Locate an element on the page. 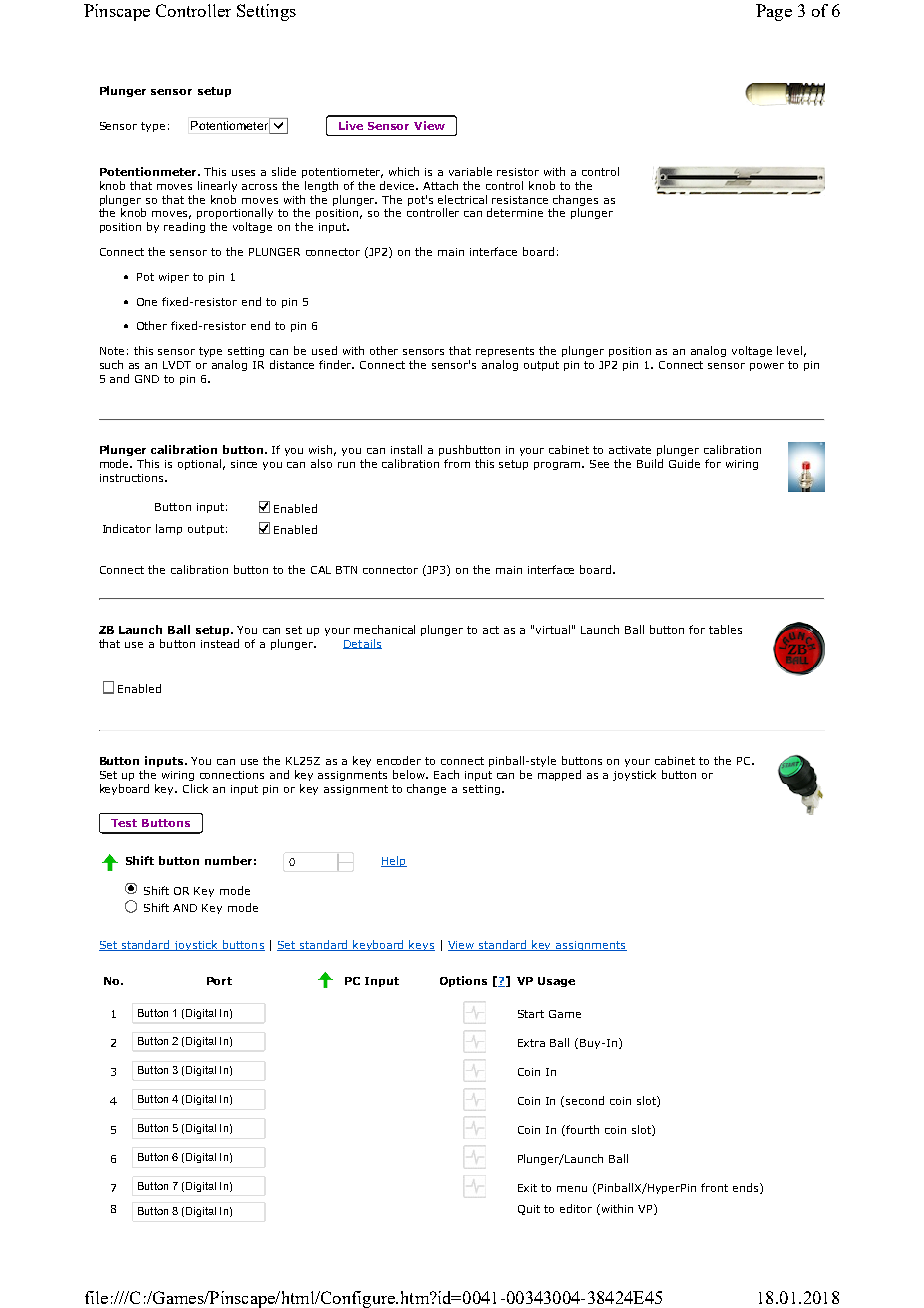  uses is located at coordinates (243, 173).
